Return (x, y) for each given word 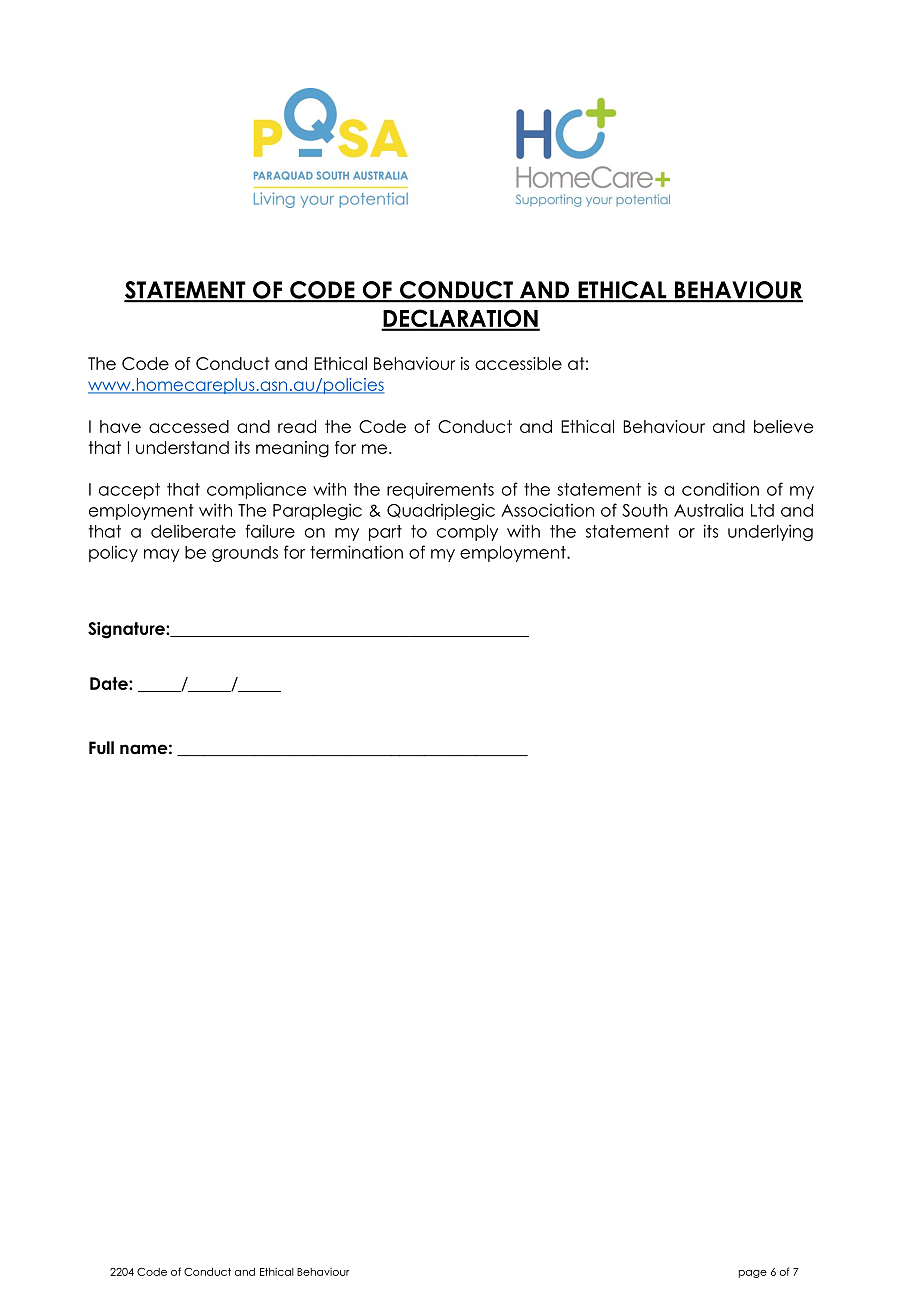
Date (110, 683)
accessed (189, 426)
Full (101, 748)
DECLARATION (460, 319)
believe (783, 426)
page (753, 1274)
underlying (770, 532)
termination (356, 552)
